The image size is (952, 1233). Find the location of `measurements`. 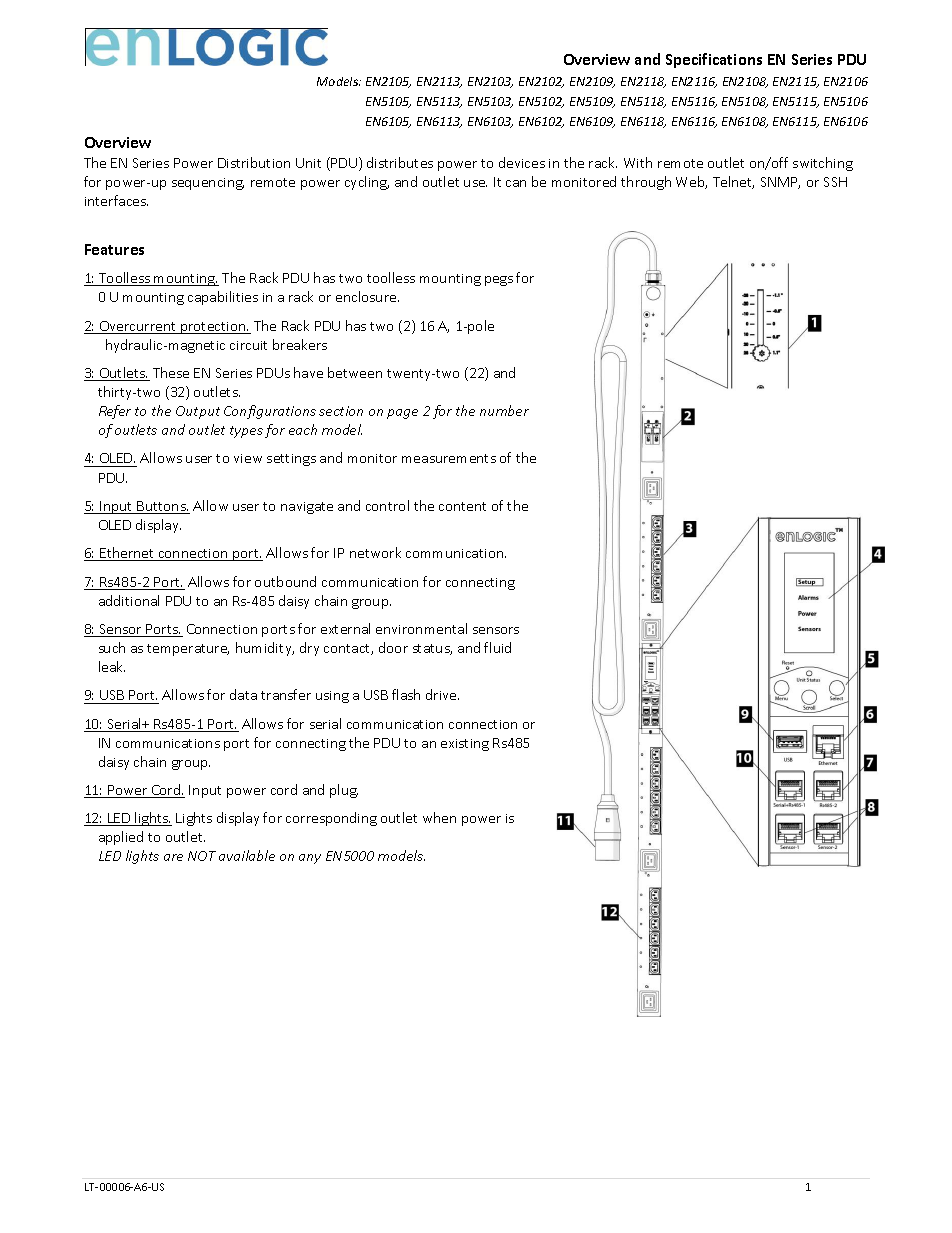

measurements is located at coordinates (449, 458).
